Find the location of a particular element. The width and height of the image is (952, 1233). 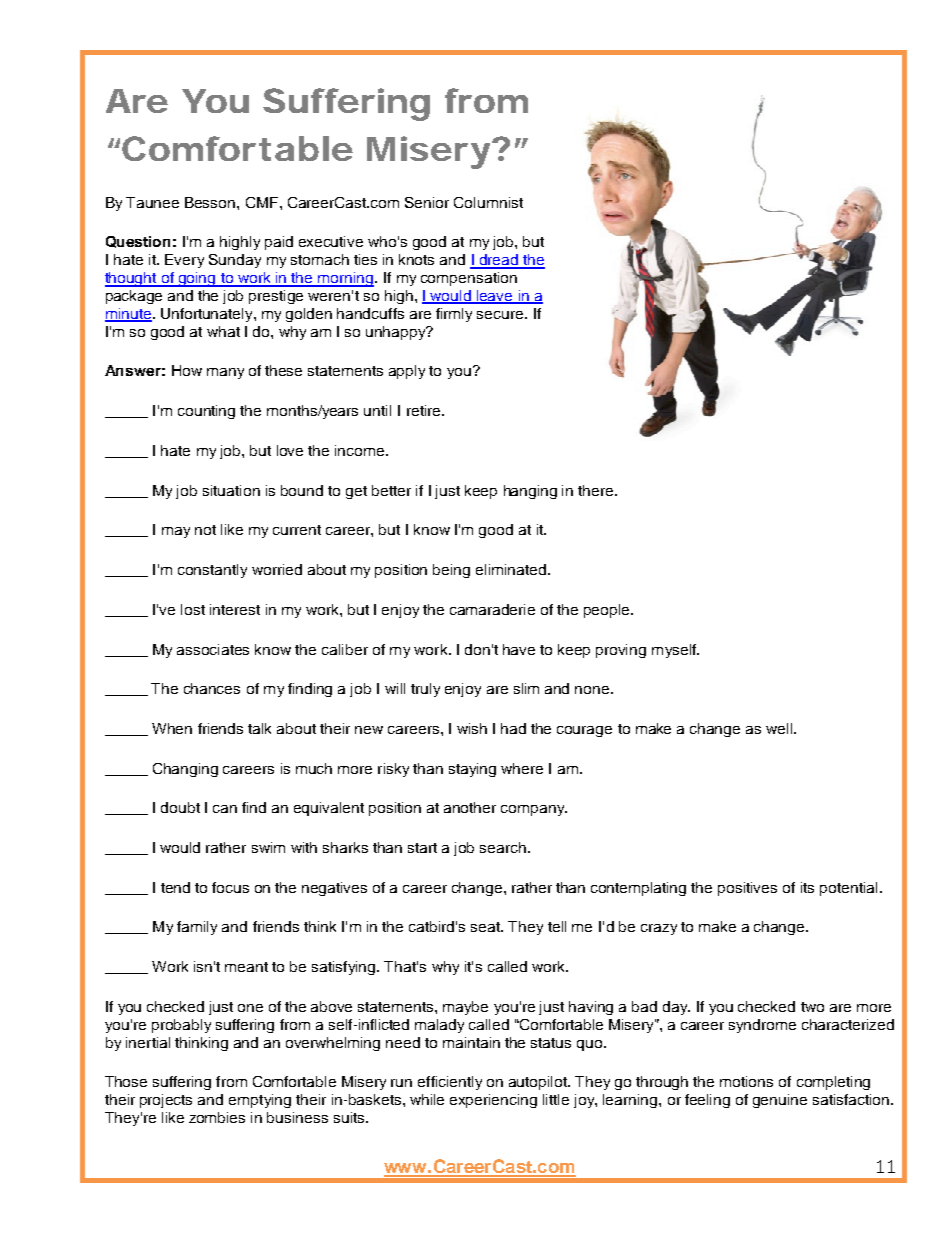

associates is located at coordinates (213, 649).
